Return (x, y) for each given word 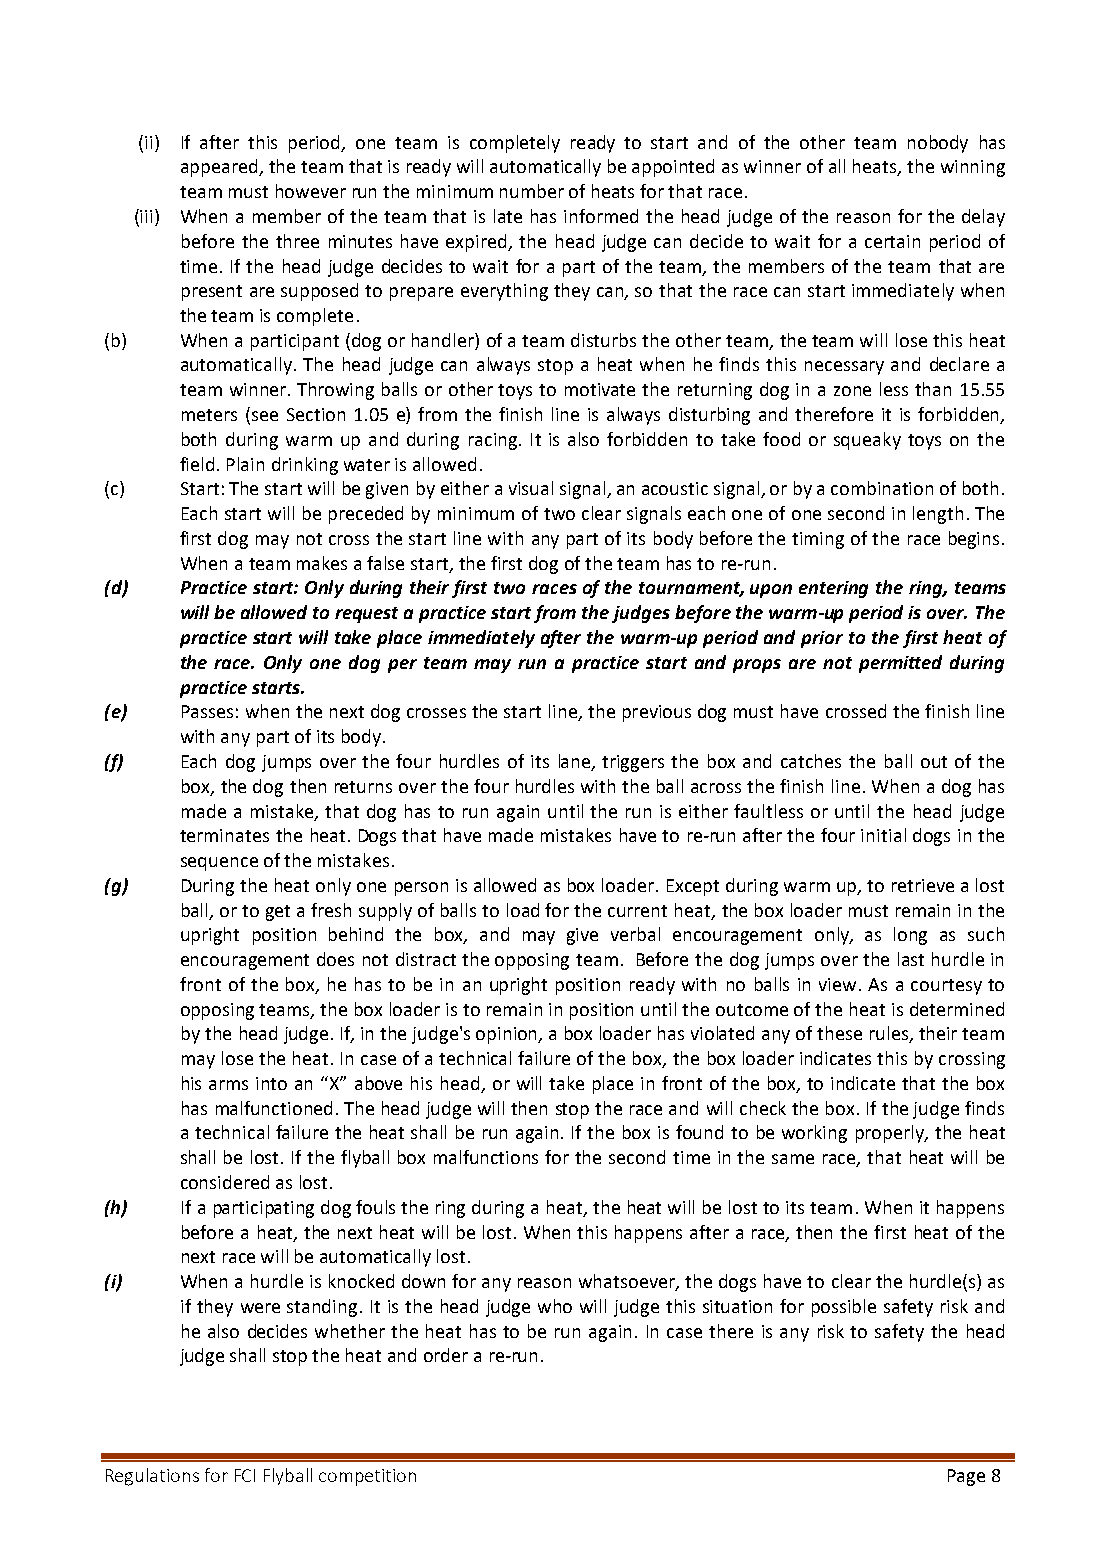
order (446, 1355)
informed (601, 216)
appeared (220, 168)
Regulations (152, 1477)
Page (966, 1477)
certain (892, 241)
